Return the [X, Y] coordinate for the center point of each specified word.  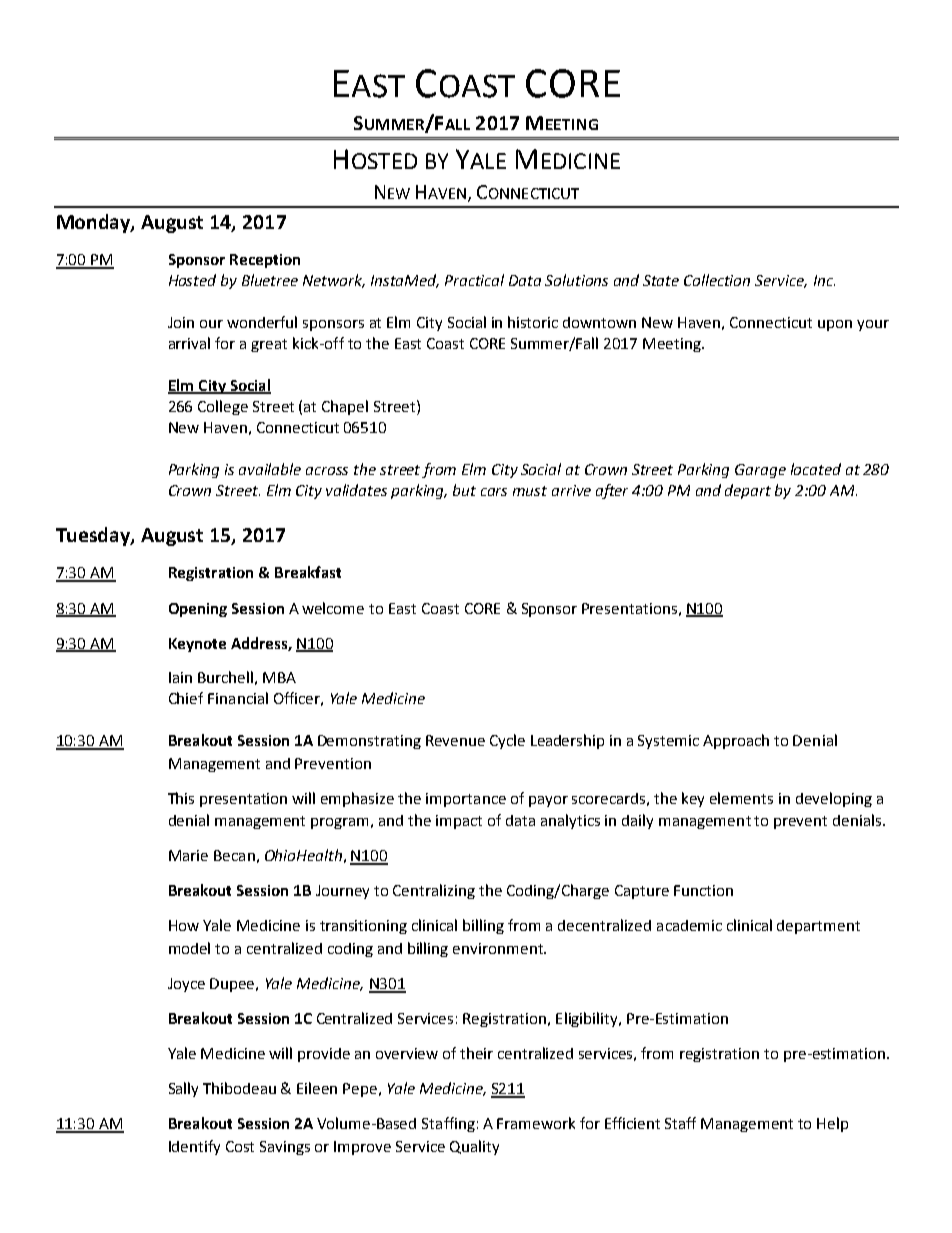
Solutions [576, 280]
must [530, 491]
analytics [570, 821]
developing [834, 799]
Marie [188, 855]
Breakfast [308, 572]
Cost [240, 1146]
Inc [824, 280]
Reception [265, 261]
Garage [760, 471]
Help [832, 1124]
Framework [536, 1123]
